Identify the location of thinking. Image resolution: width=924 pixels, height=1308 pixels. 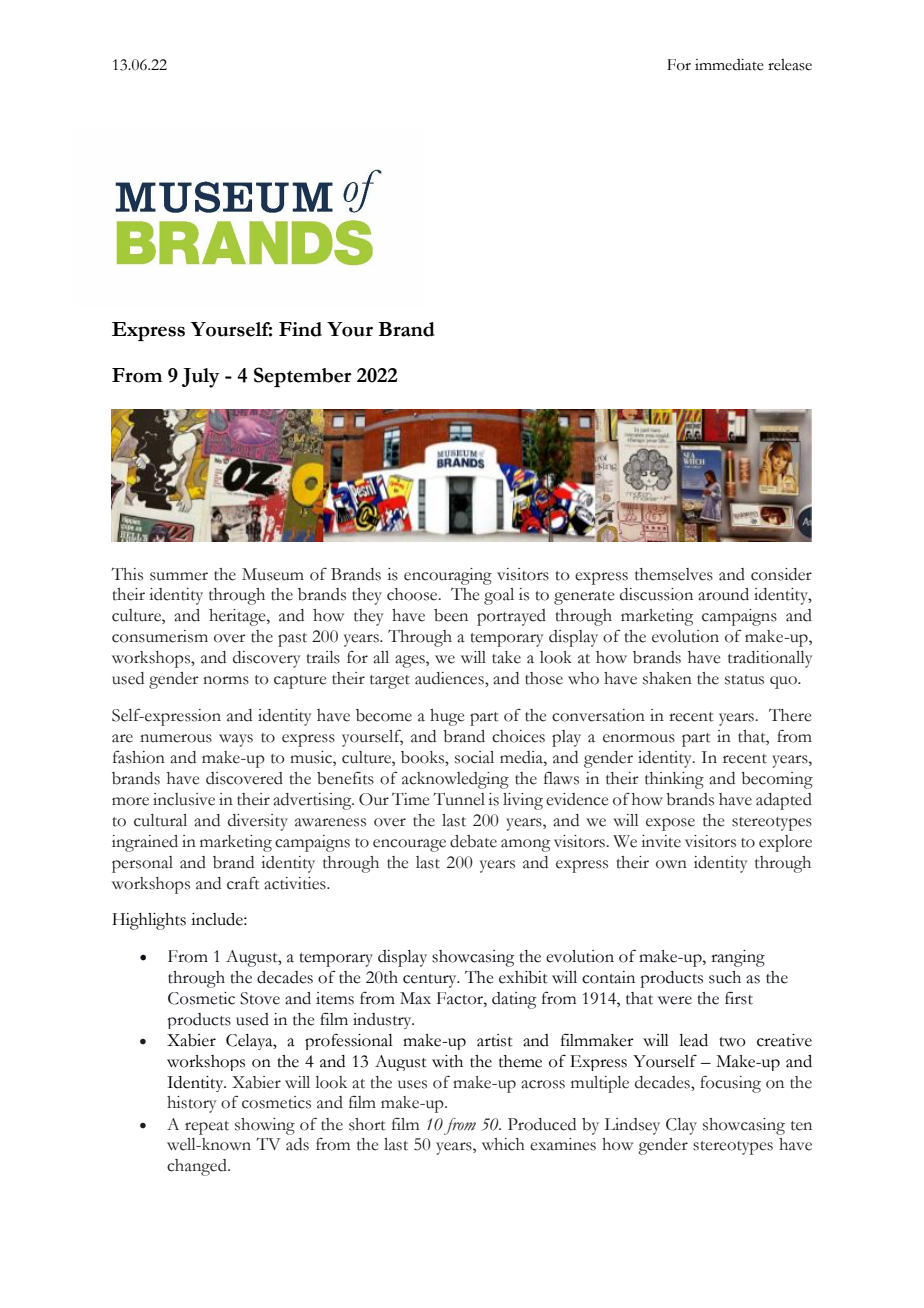
(674, 780).
